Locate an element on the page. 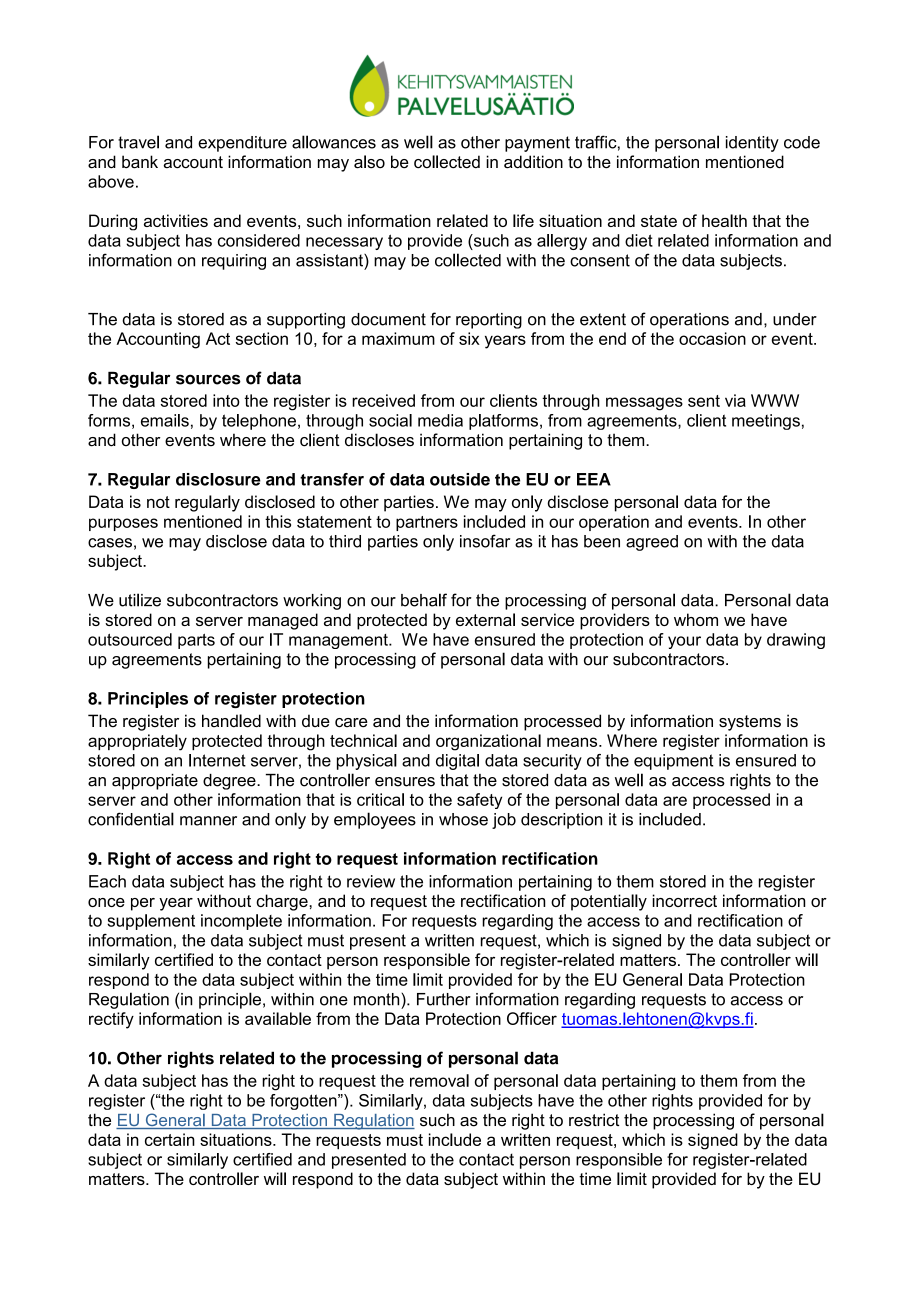 The image size is (924, 1308). certain is located at coordinates (170, 1139).
